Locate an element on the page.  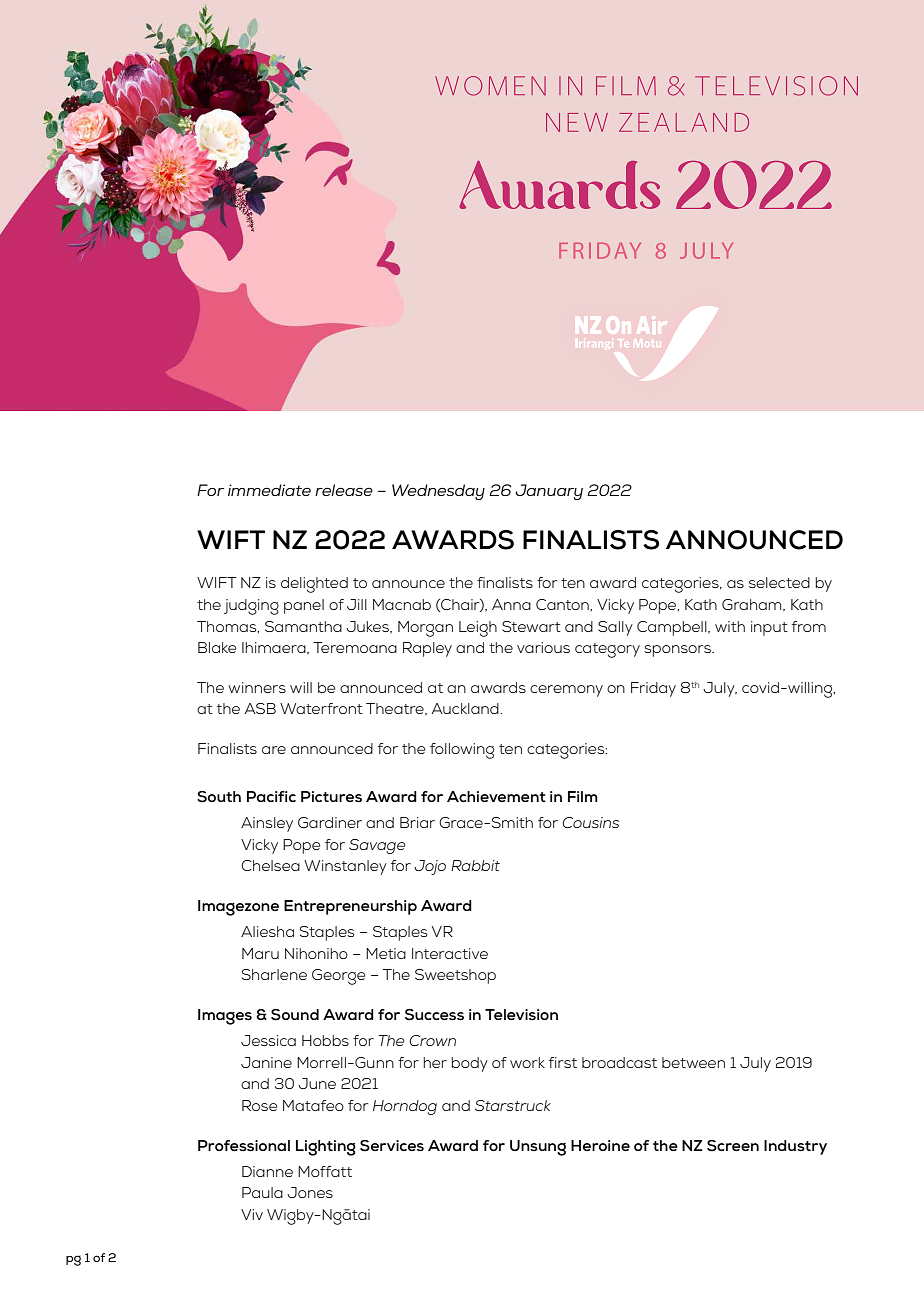
Unsung is located at coordinates (538, 1148).
